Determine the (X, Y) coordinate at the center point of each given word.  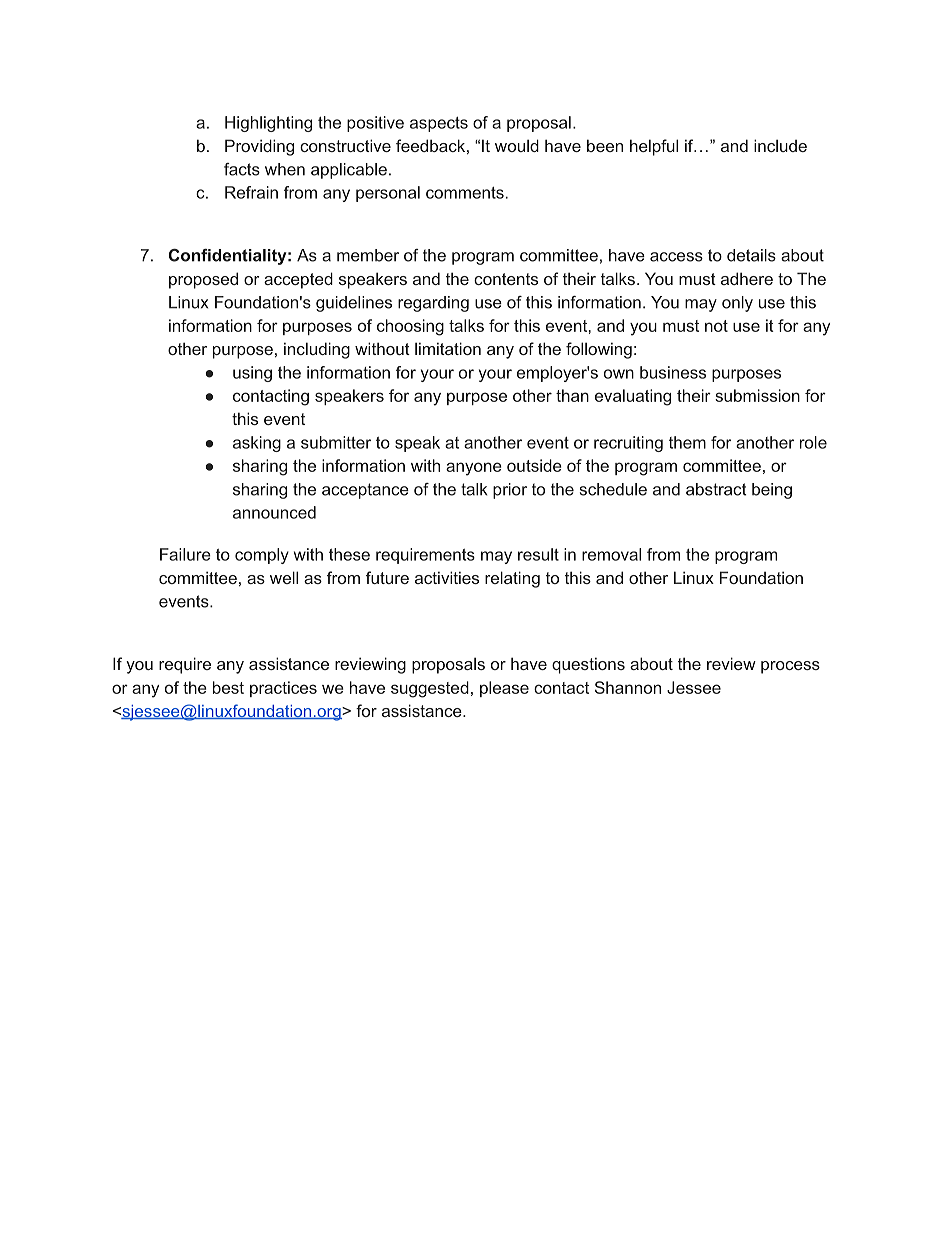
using (252, 374)
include (780, 145)
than (572, 395)
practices (283, 689)
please (504, 689)
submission (757, 395)
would (517, 145)
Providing (259, 147)
